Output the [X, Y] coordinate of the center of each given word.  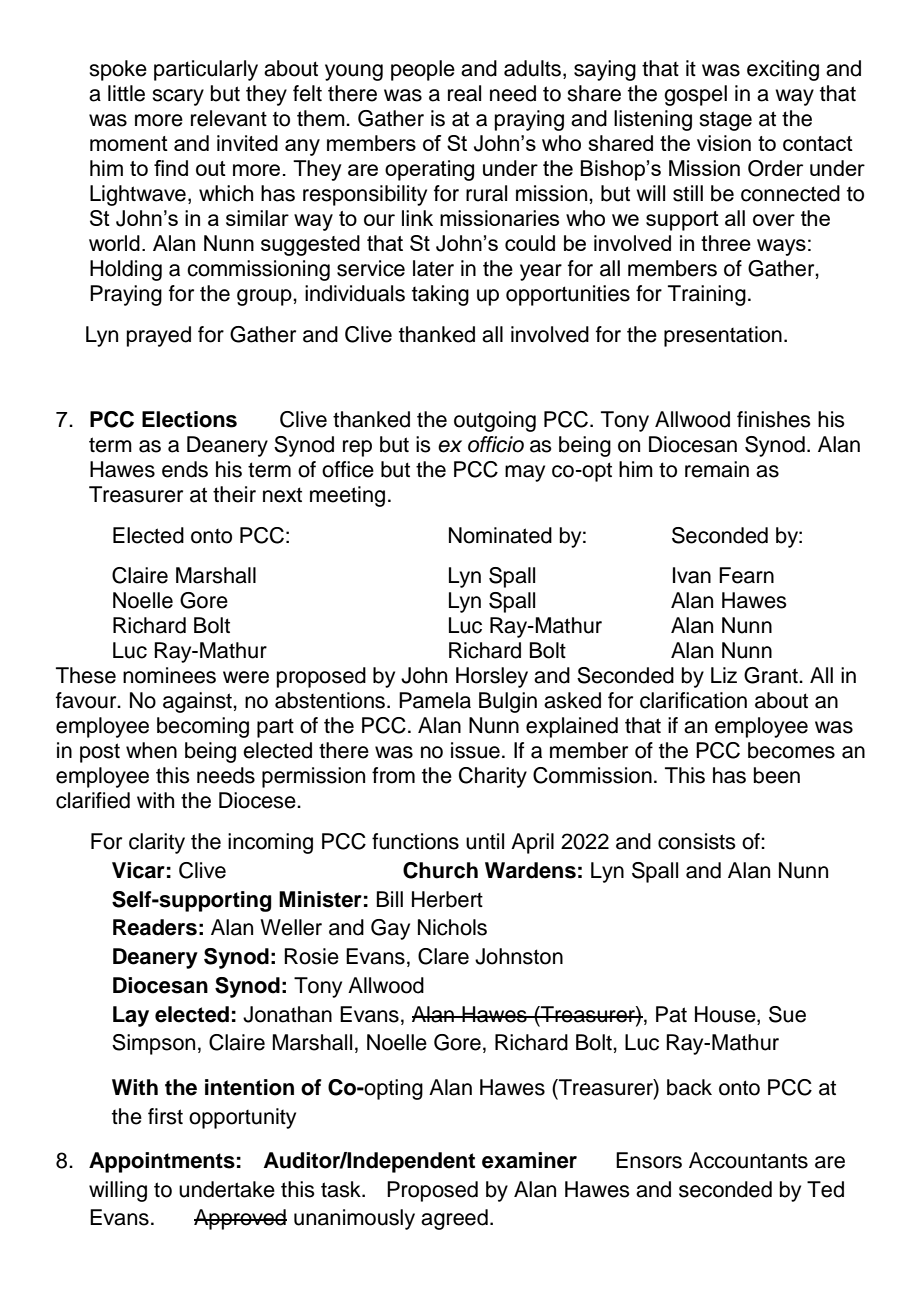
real [464, 93]
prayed [159, 336]
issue [475, 750]
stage [725, 121]
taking [440, 295]
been [777, 775]
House [726, 1014]
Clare [443, 956]
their [234, 494]
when [151, 750]
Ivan [692, 575]
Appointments [162, 1162]
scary [178, 97]
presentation [723, 336]
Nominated [500, 535]
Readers [155, 927]
